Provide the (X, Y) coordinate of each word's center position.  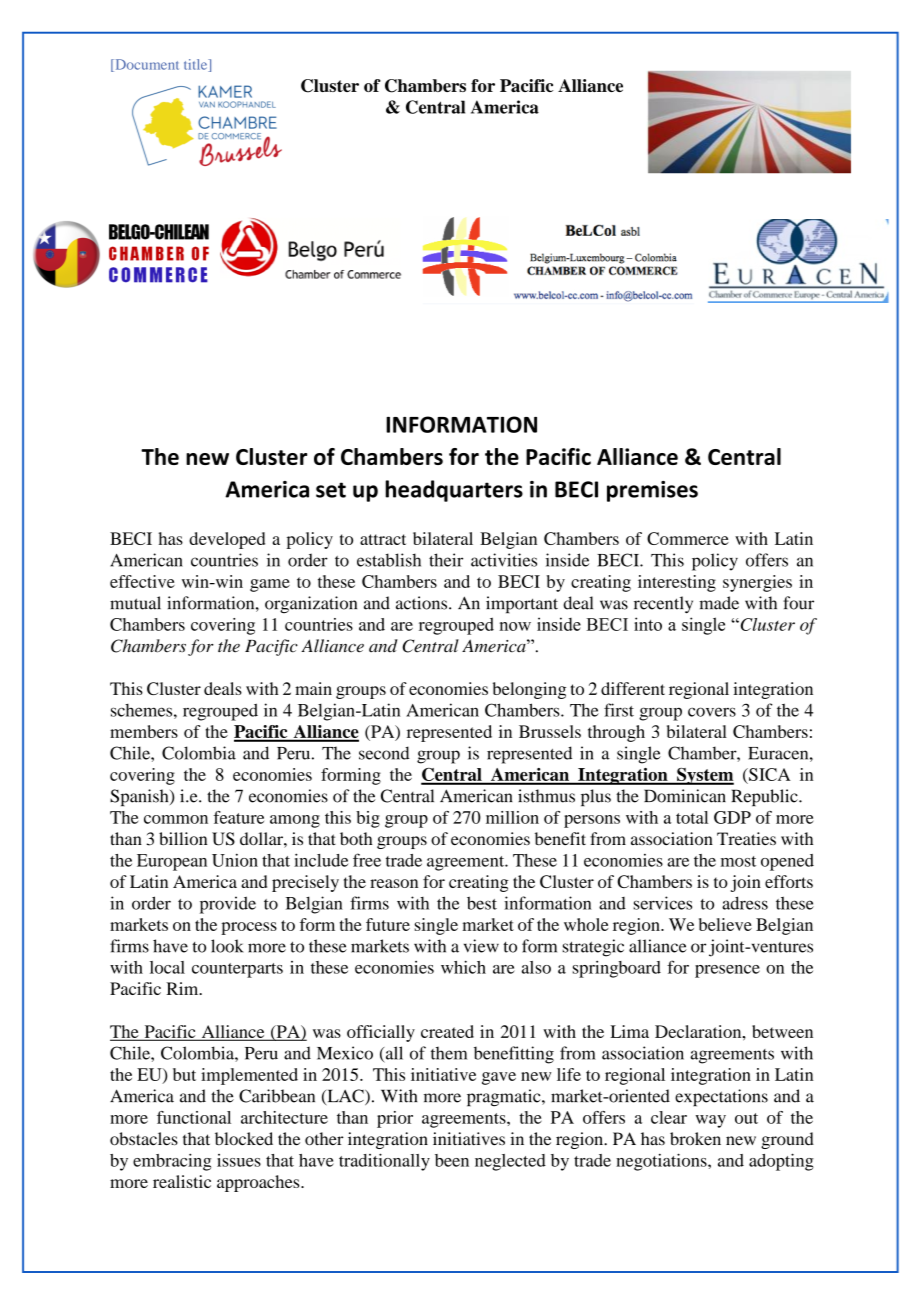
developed (227, 540)
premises (652, 491)
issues (239, 1160)
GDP (732, 817)
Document (146, 65)
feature (238, 817)
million (512, 817)
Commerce (688, 538)
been (452, 1160)
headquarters (454, 491)
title (197, 65)
